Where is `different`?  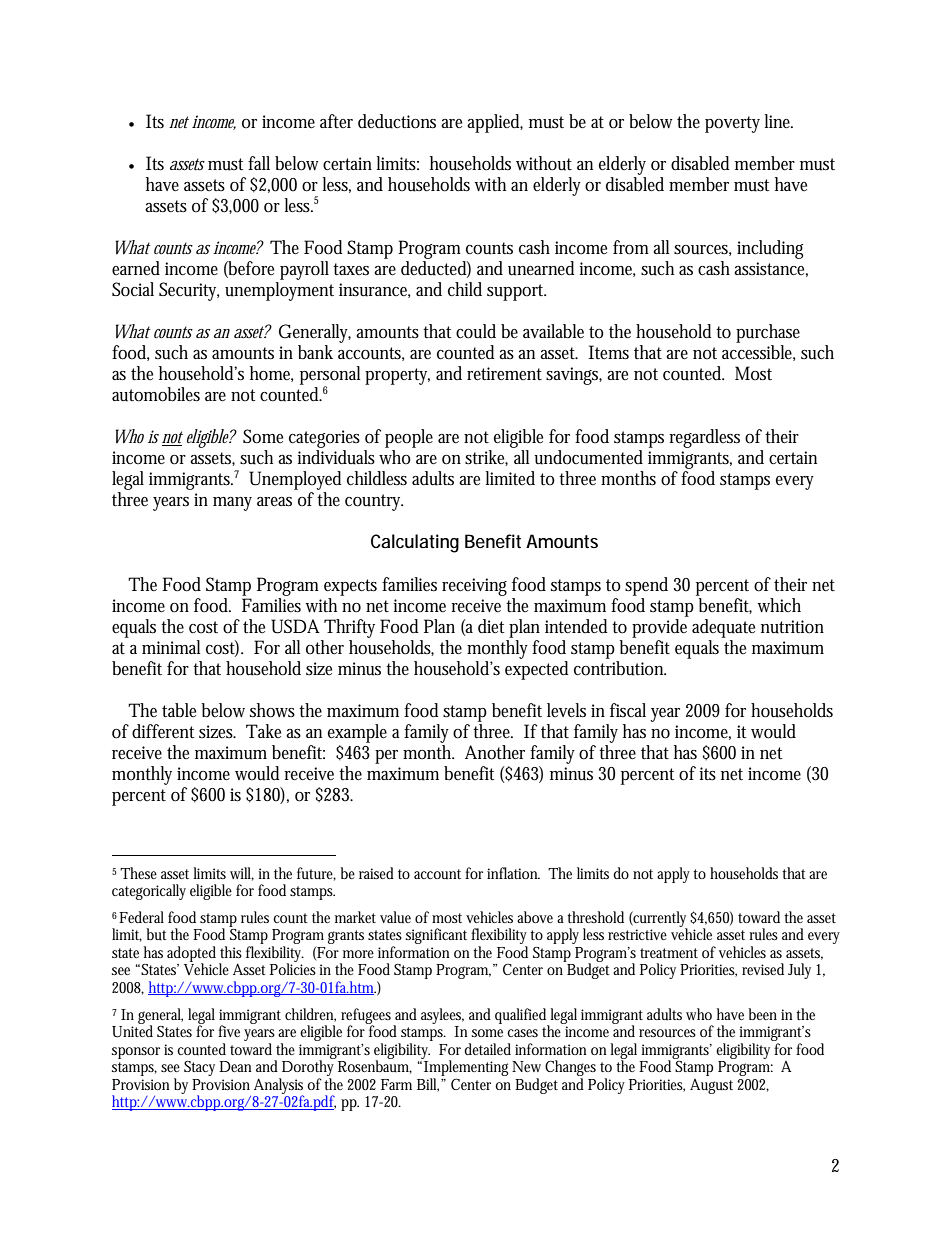
different is located at coordinates (163, 731).
